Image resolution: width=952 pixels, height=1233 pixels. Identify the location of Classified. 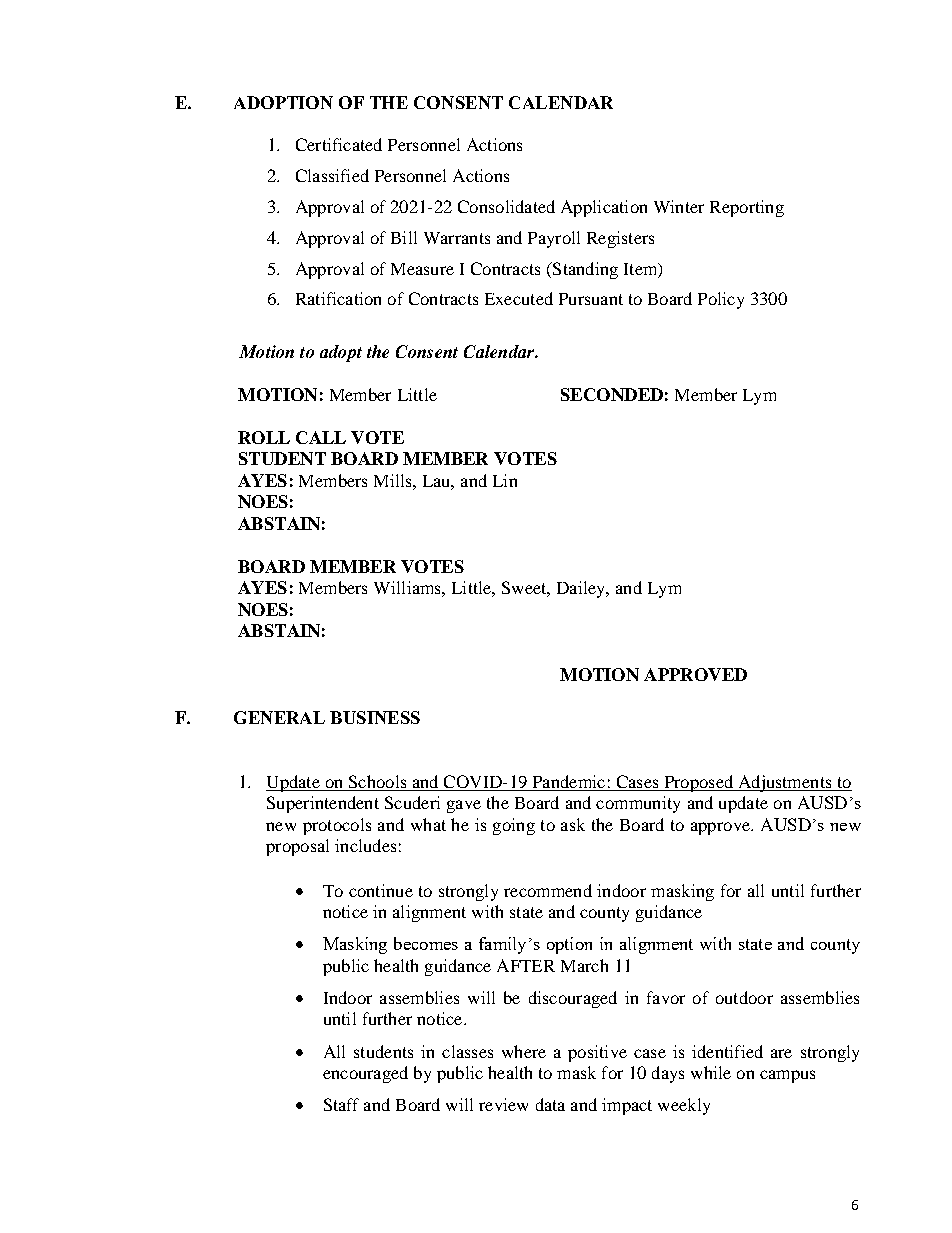
(332, 175).
